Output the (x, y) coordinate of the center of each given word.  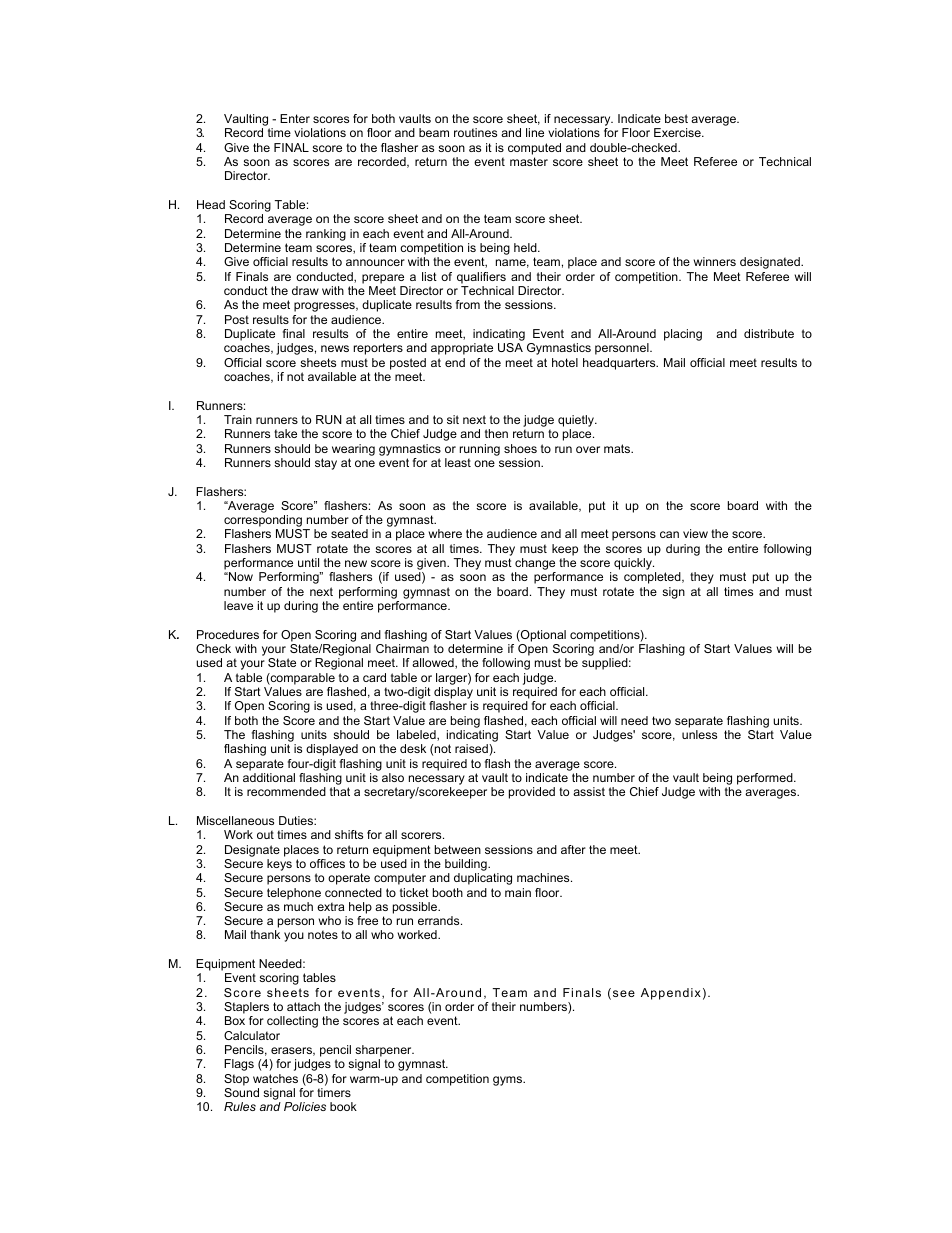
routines (475, 132)
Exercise (678, 132)
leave (238, 605)
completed (653, 578)
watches (275, 1078)
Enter (295, 118)
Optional (542, 636)
